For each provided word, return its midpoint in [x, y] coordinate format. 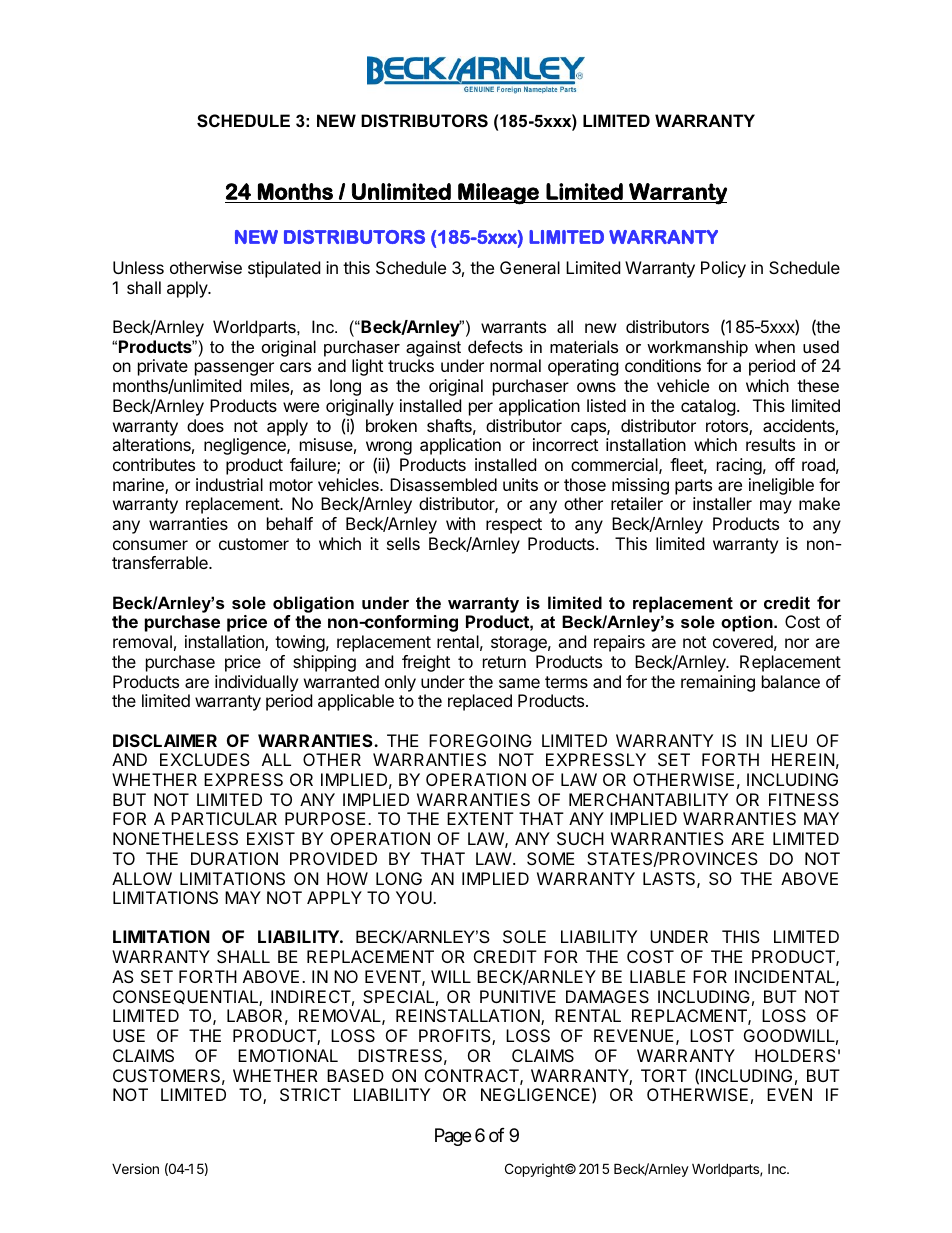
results [770, 444]
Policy [723, 269]
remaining [718, 683]
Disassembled [443, 484]
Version [135, 1168]
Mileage [498, 194]
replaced [480, 702]
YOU [415, 897]
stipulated [284, 269]
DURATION [234, 858]
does [205, 425]
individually [256, 683]
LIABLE [658, 976]
